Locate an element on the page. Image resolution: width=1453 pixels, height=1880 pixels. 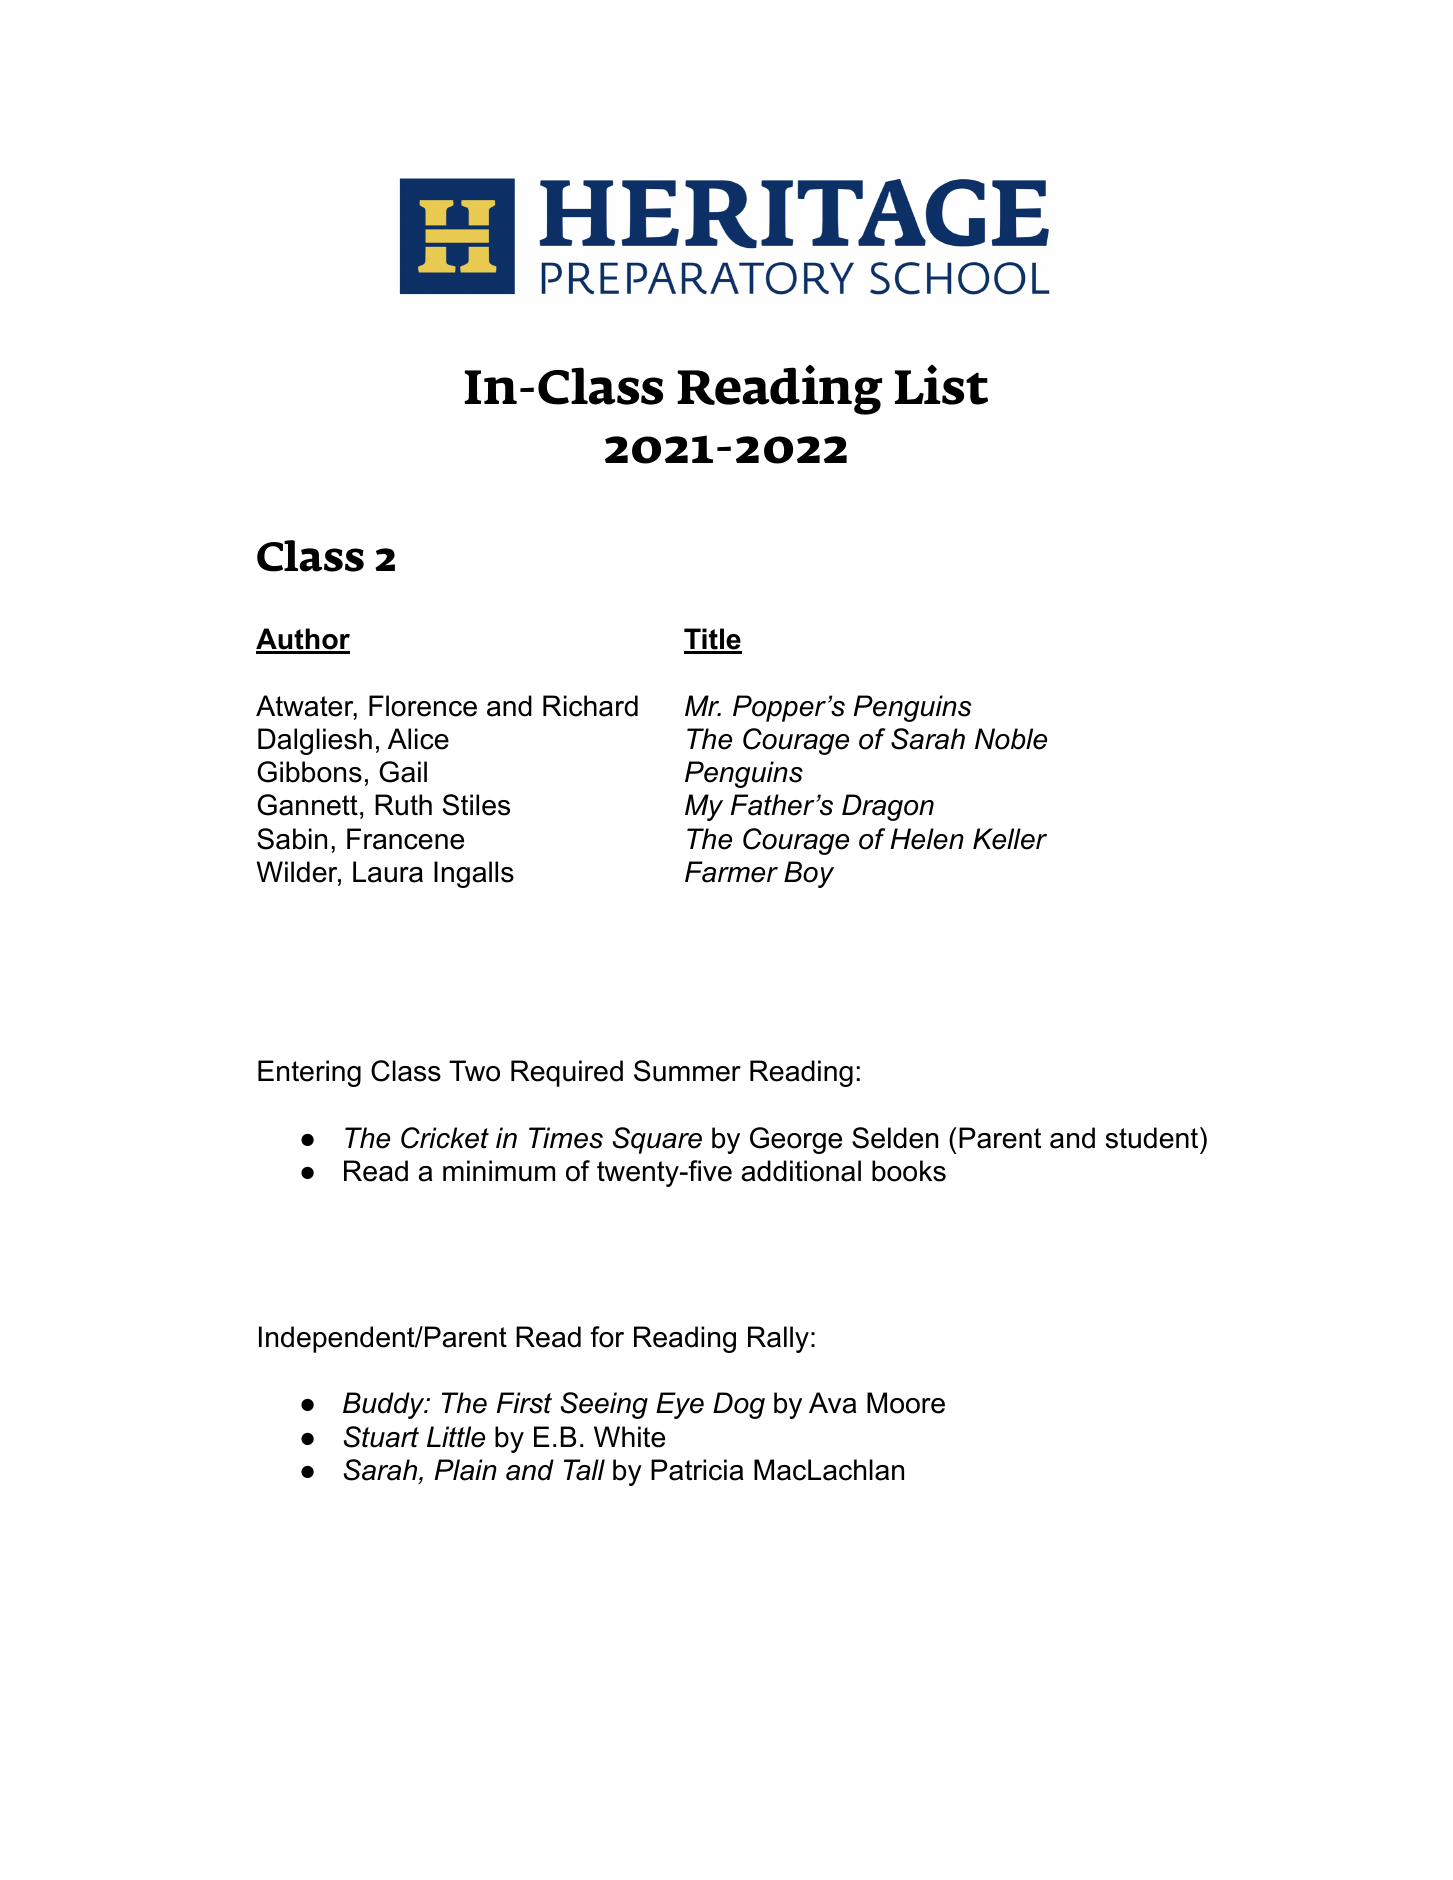
Florence is located at coordinates (423, 706).
